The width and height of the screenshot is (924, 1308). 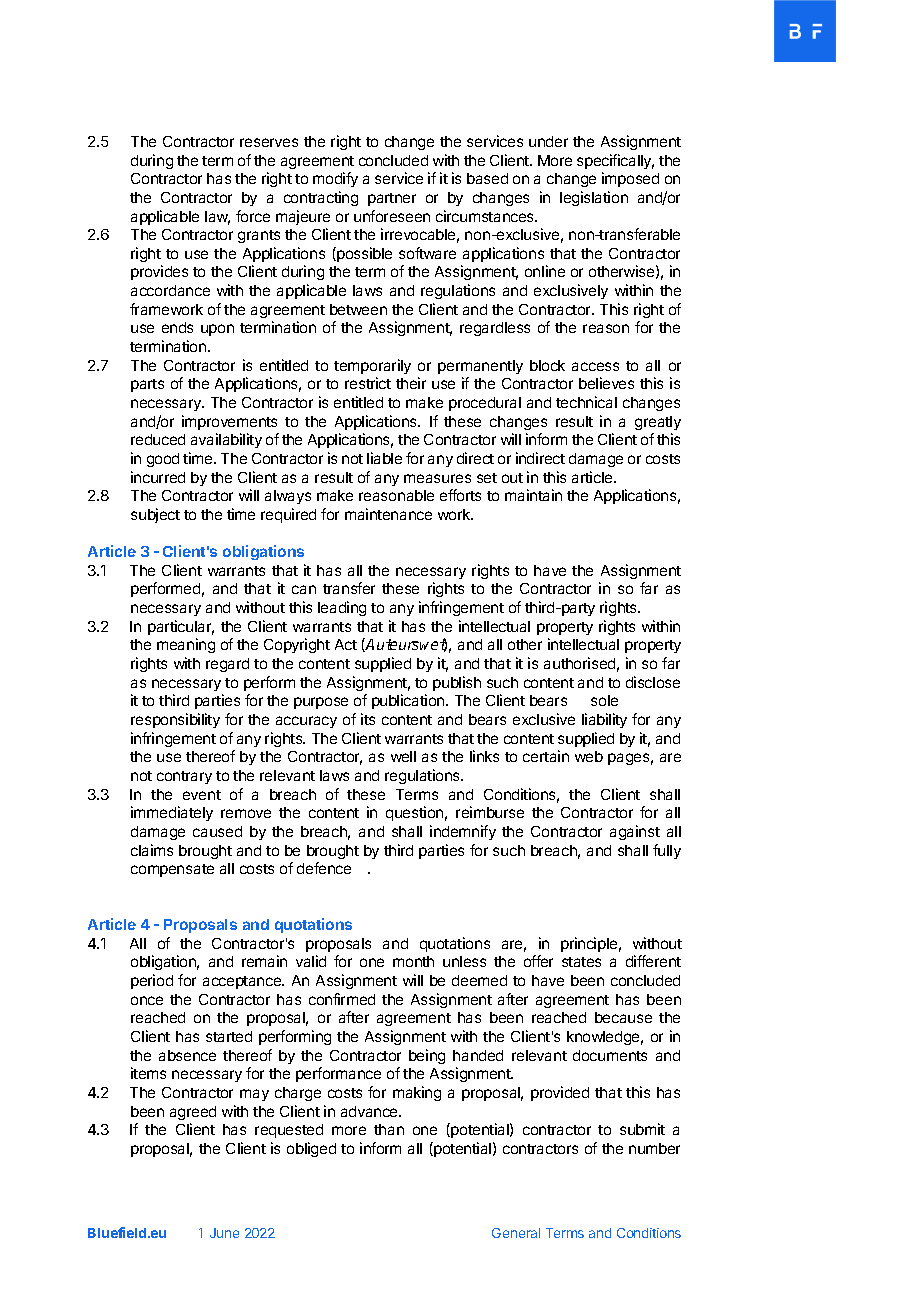 What do you see at coordinates (224, 1233) in the screenshot?
I see `June` at bounding box center [224, 1233].
